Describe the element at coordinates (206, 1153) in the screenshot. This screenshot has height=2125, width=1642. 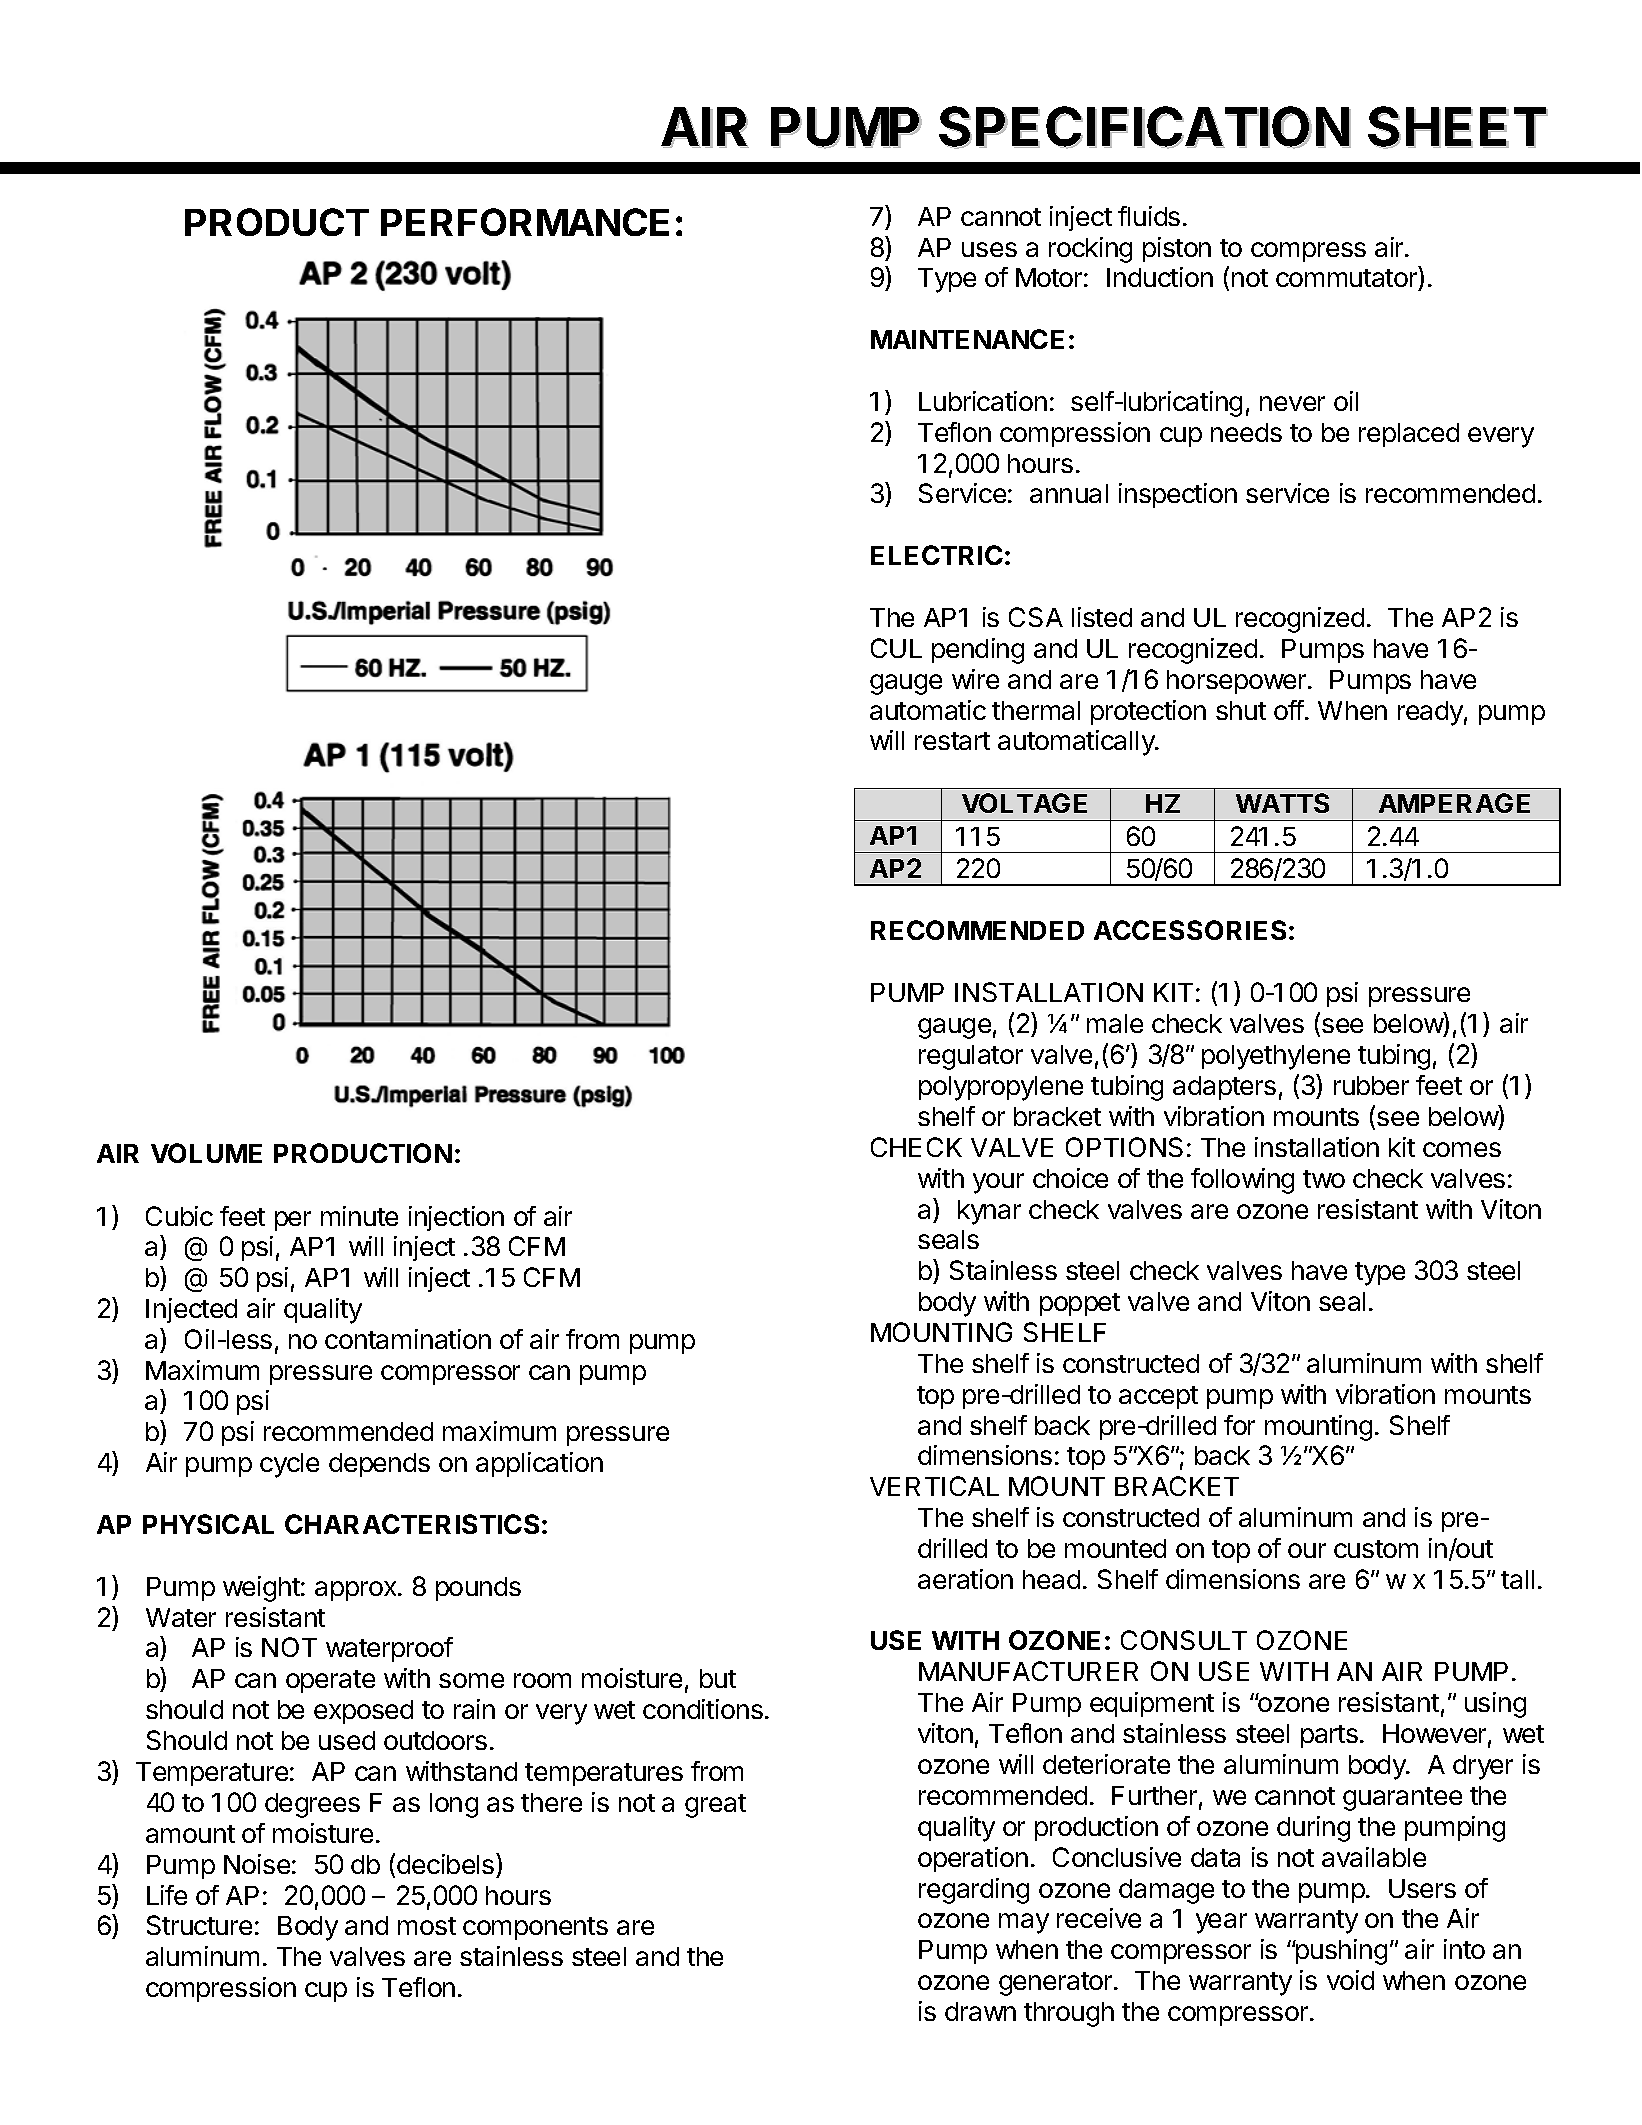
I see `VOLUME` at that location.
